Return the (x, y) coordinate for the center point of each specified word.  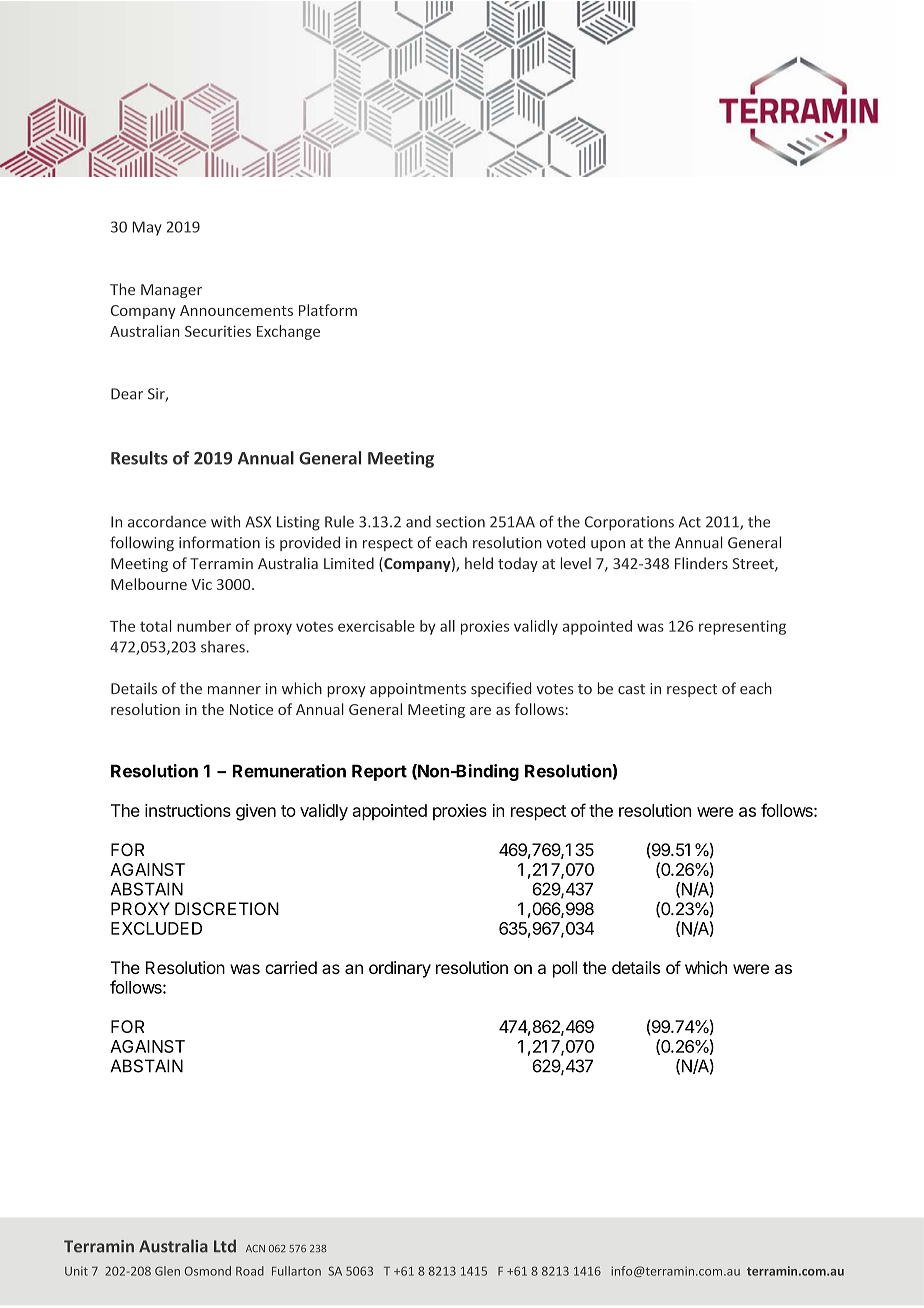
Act (690, 522)
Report (379, 772)
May (147, 228)
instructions (188, 810)
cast (631, 689)
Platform (328, 310)
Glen (167, 1271)
